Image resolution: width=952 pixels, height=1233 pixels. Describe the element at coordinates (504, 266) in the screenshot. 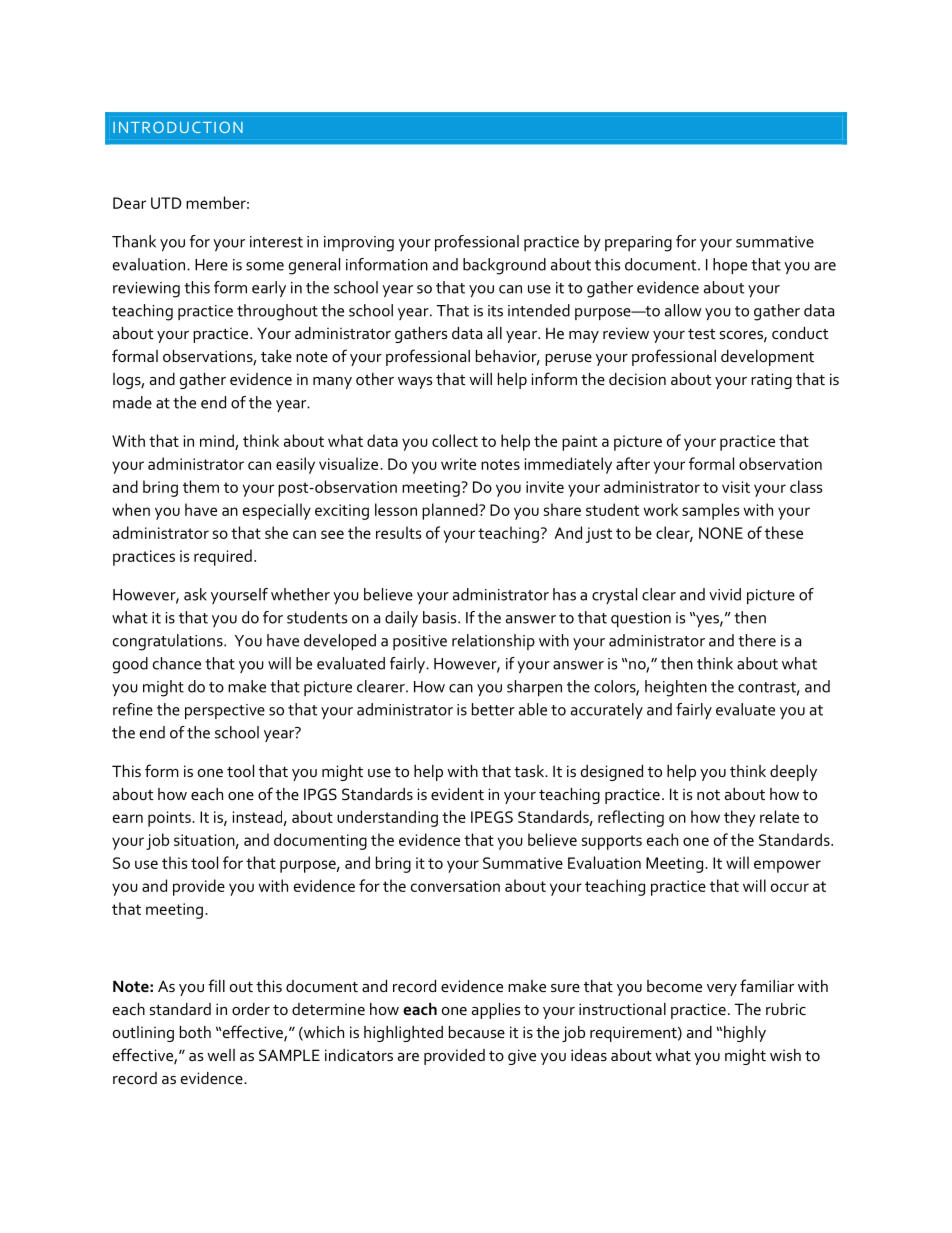

I see `background` at that location.
